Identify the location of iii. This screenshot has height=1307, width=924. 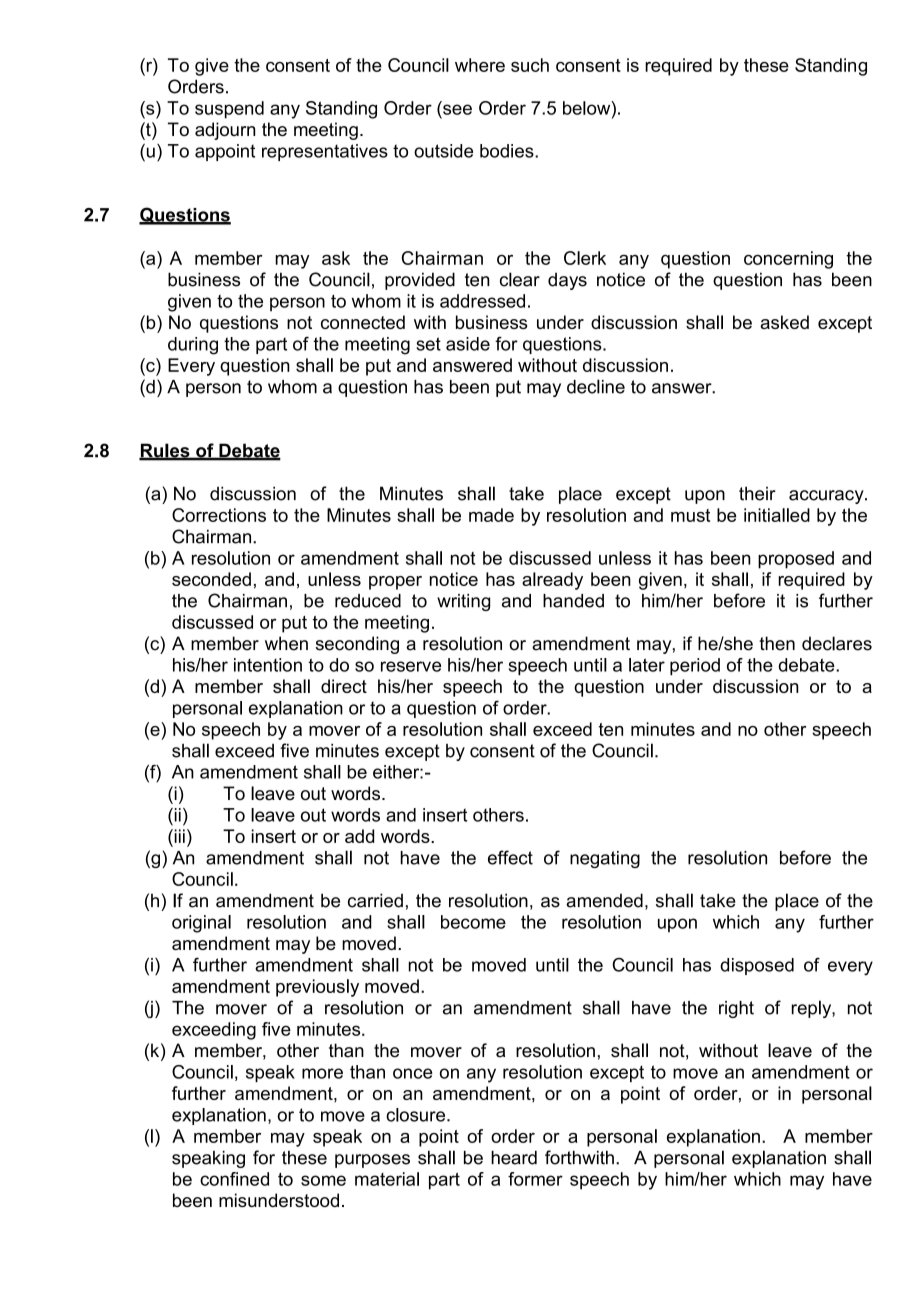
(178, 836).
